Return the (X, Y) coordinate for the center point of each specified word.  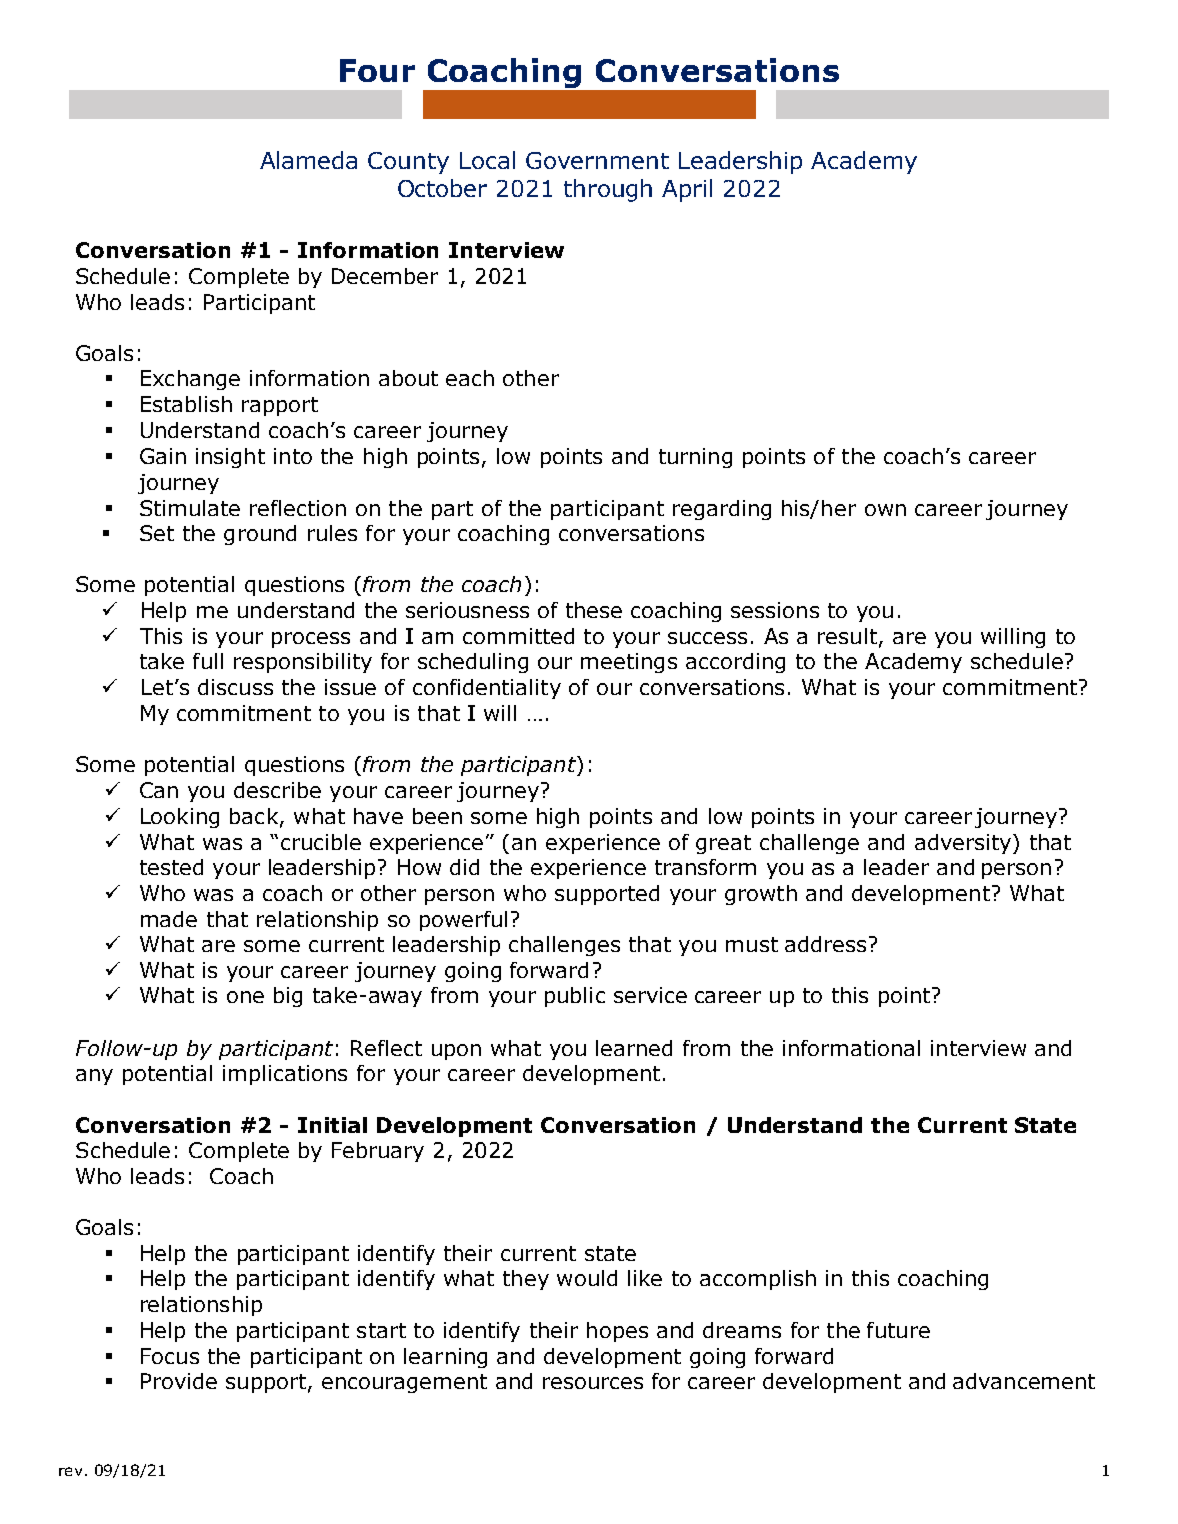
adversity (964, 844)
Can (159, 790)
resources (593, 1383)
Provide (179, 1381)
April (687, 190)
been (437, 816)
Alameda (308, 160)
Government (597, 160)
